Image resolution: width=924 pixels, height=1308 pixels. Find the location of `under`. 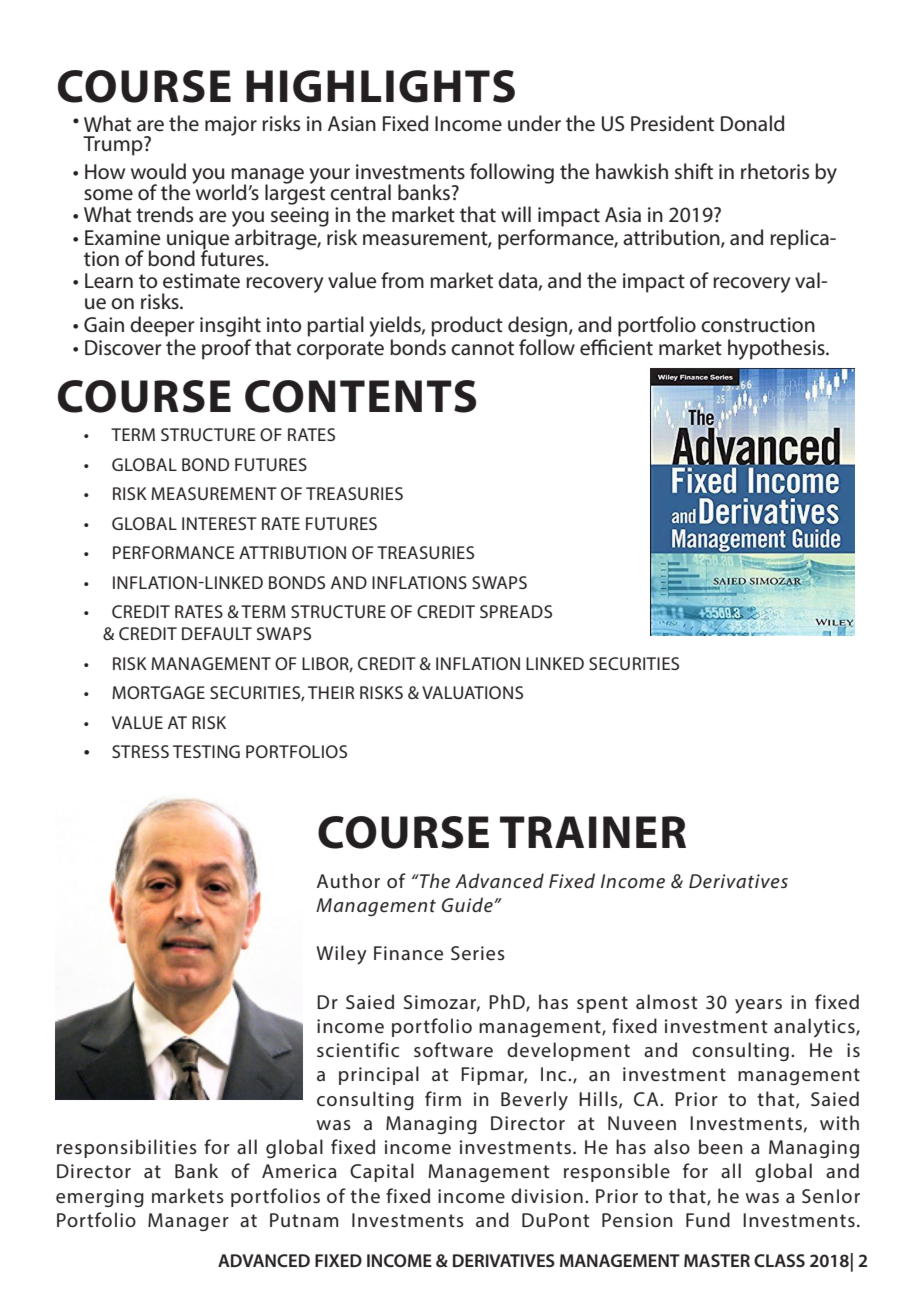

under is located at coordinates (534, 123).
